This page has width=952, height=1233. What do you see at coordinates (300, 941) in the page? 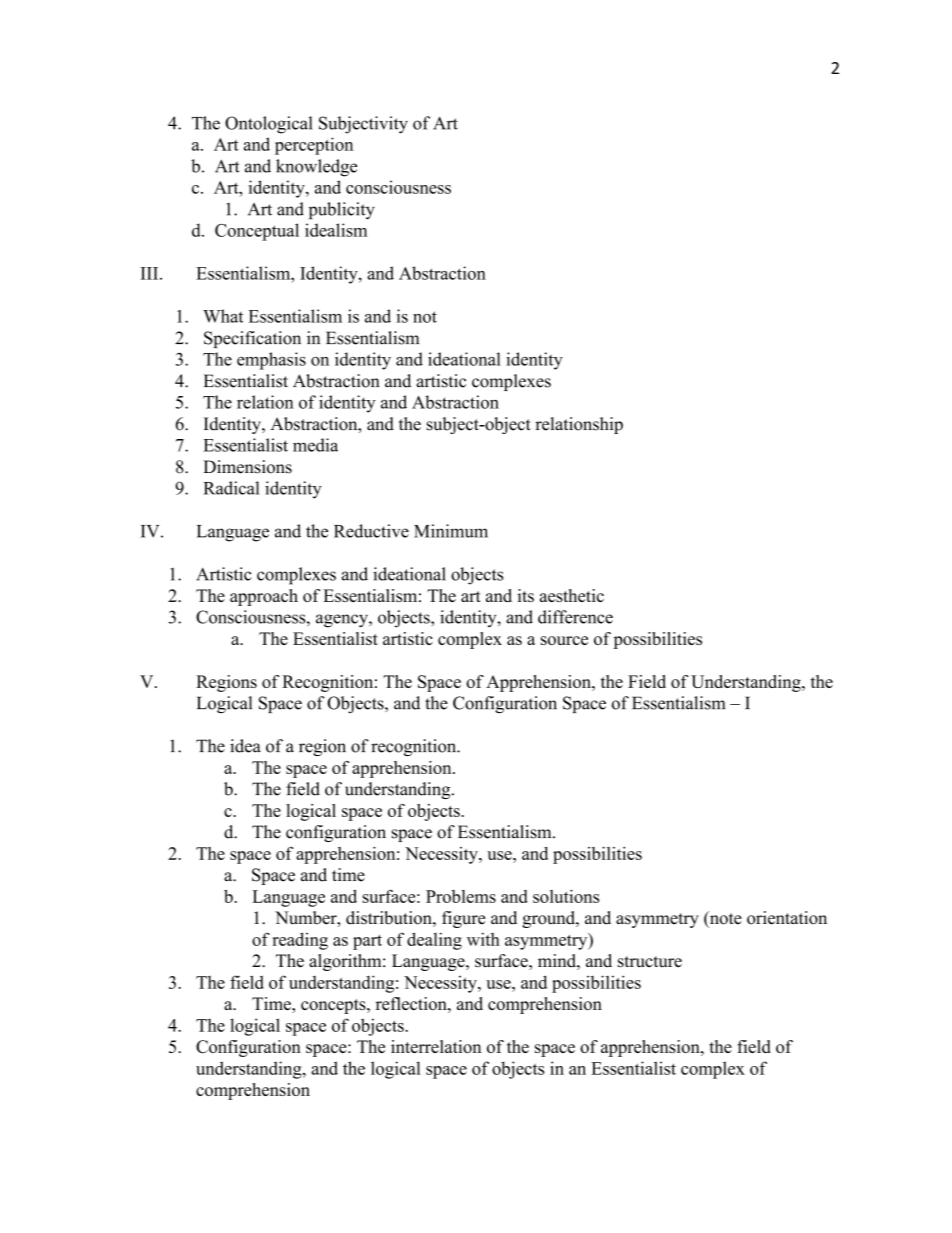
I see `reading` at bounding box center [300, 941].
